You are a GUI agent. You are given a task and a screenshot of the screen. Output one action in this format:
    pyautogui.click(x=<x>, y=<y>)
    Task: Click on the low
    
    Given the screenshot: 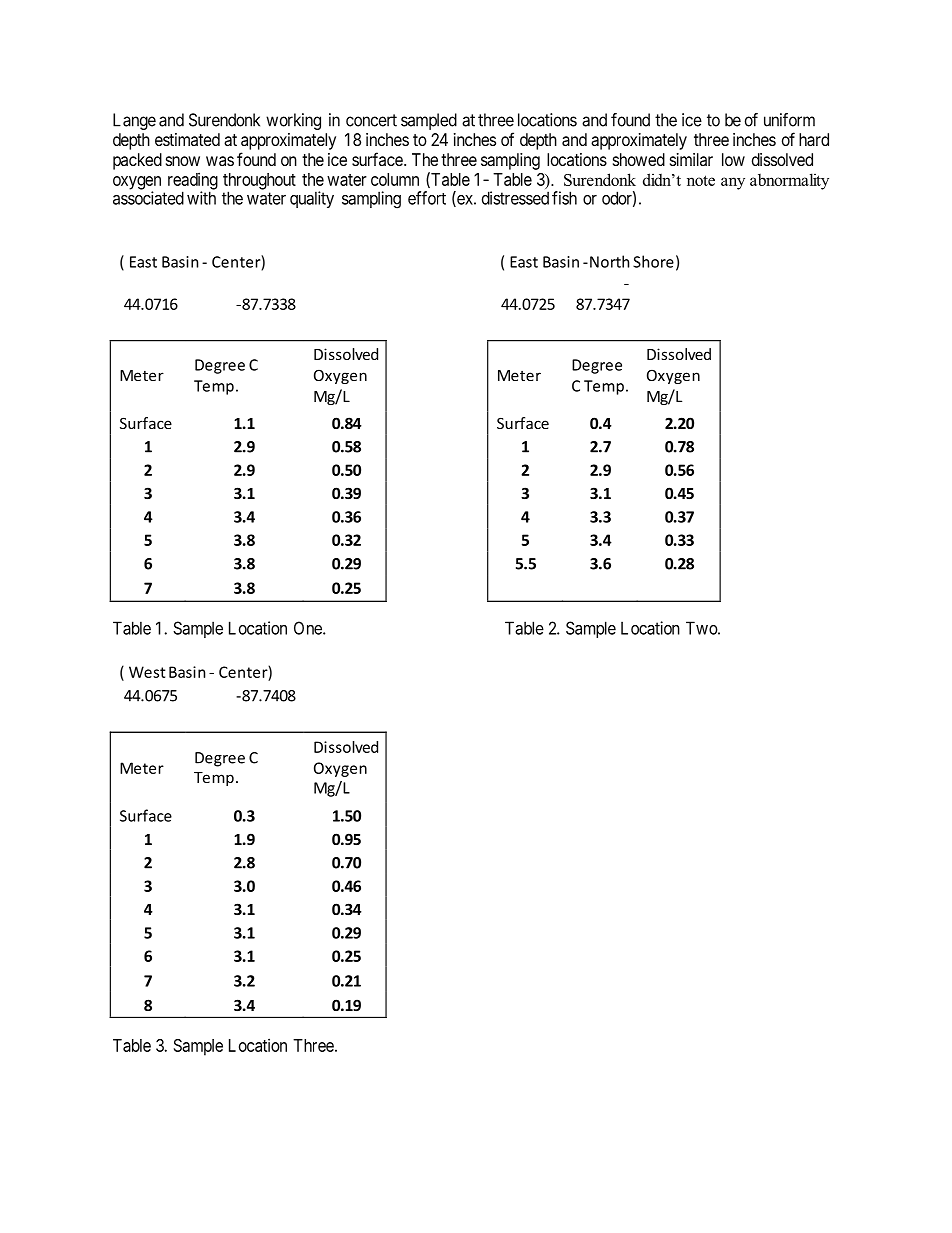 What is the action you would take?
    pyautogui.click(x=733, y=159)
